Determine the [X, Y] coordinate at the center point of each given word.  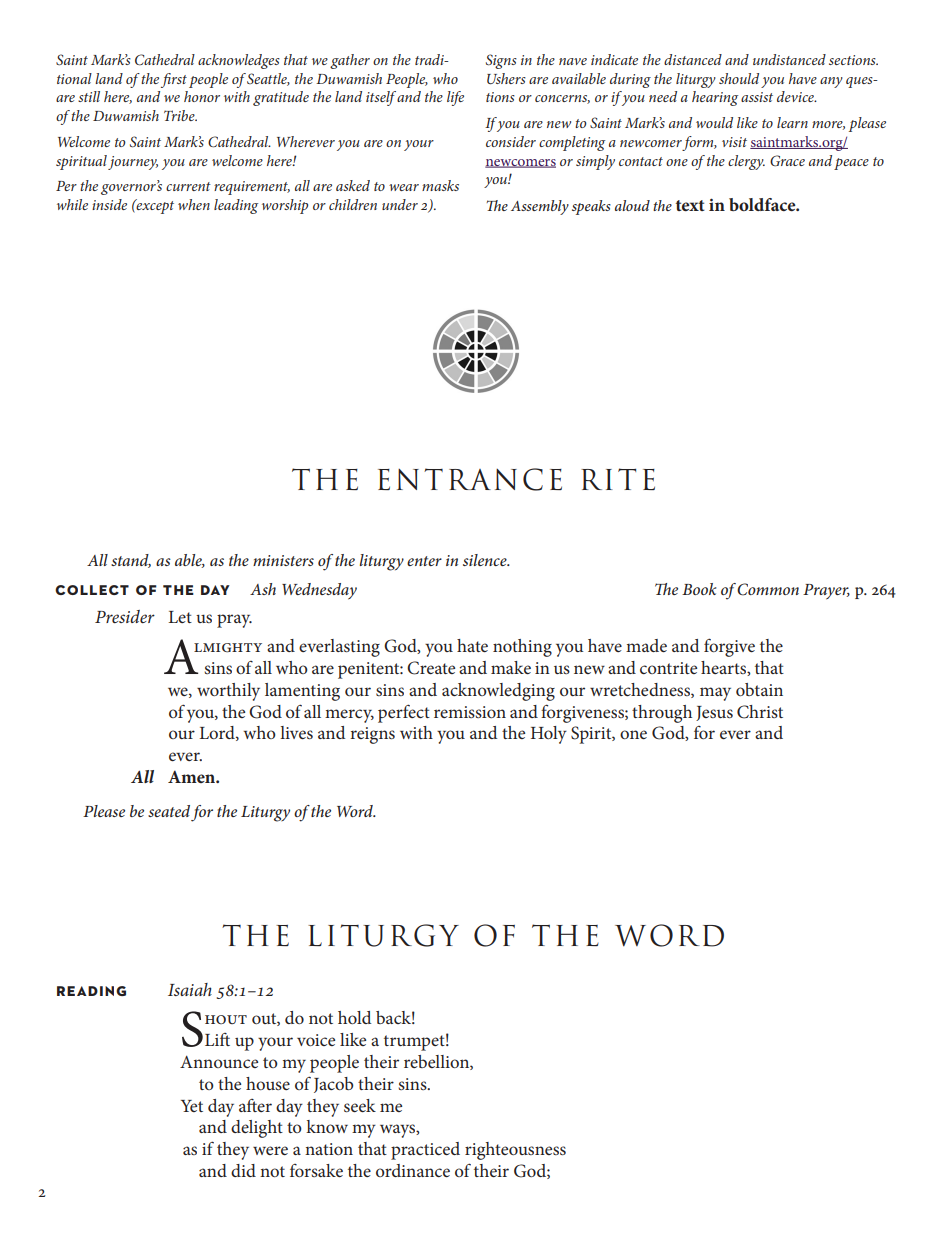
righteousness [515, 1151]
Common [768, 589]
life [455, 98]
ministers [283, 560]
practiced [425, 1151]
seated [169, 811]
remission [470, 712]
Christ [760, 712]
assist [757, 97]
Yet [192, 1106]
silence [486, 560]
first [174, 80]
